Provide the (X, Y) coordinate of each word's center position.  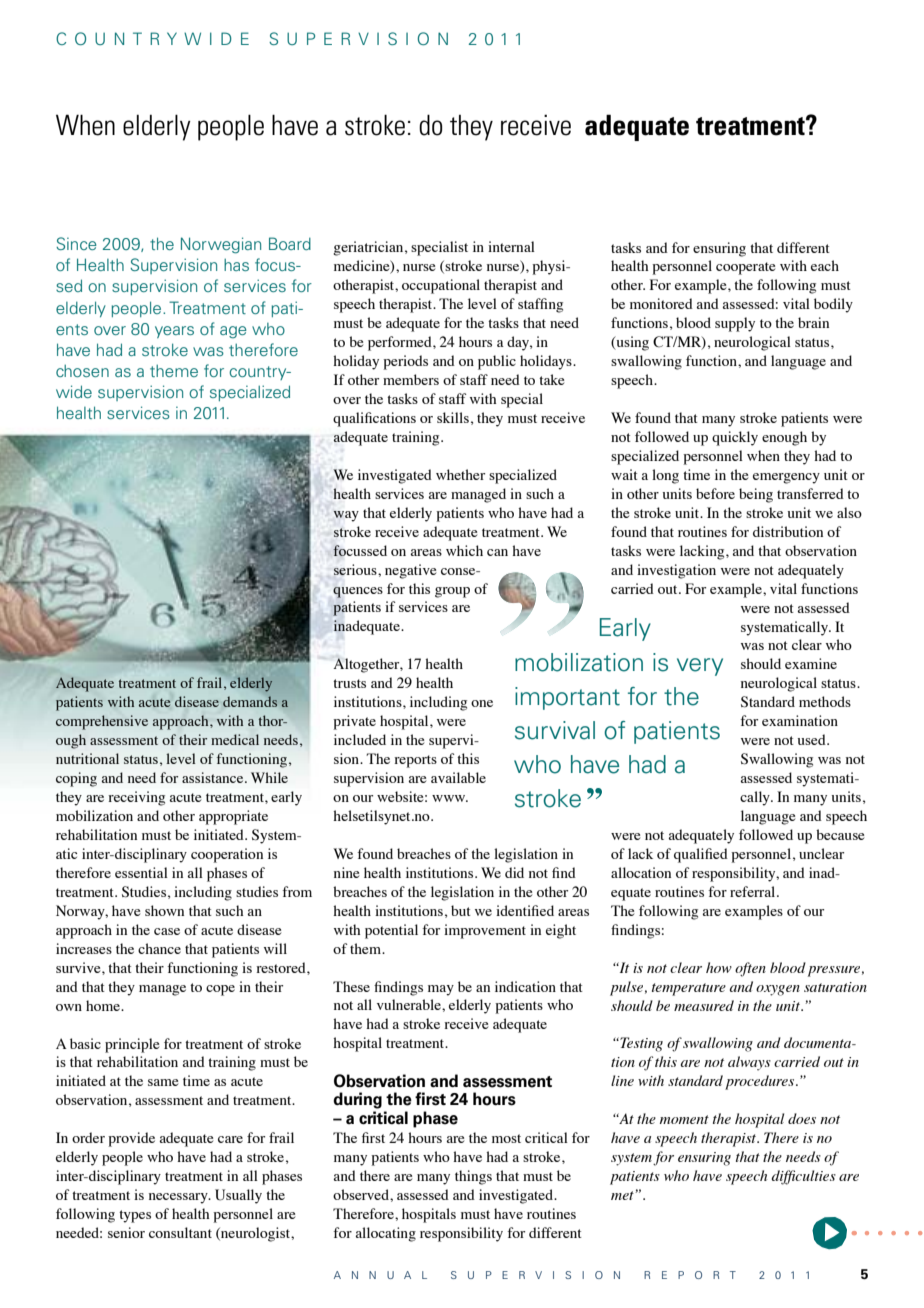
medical (235, 739)
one (482, 703)
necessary (179, 1198)
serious (356, 569)
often (750, 969)
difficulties (803, 1177)
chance (159, 948)
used (813, 739)
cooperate (746, 268)
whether (460, 474)
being (756, 495)
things (473, 1177)
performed (401, 343)
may (441, 990)
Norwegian (221, 245)
